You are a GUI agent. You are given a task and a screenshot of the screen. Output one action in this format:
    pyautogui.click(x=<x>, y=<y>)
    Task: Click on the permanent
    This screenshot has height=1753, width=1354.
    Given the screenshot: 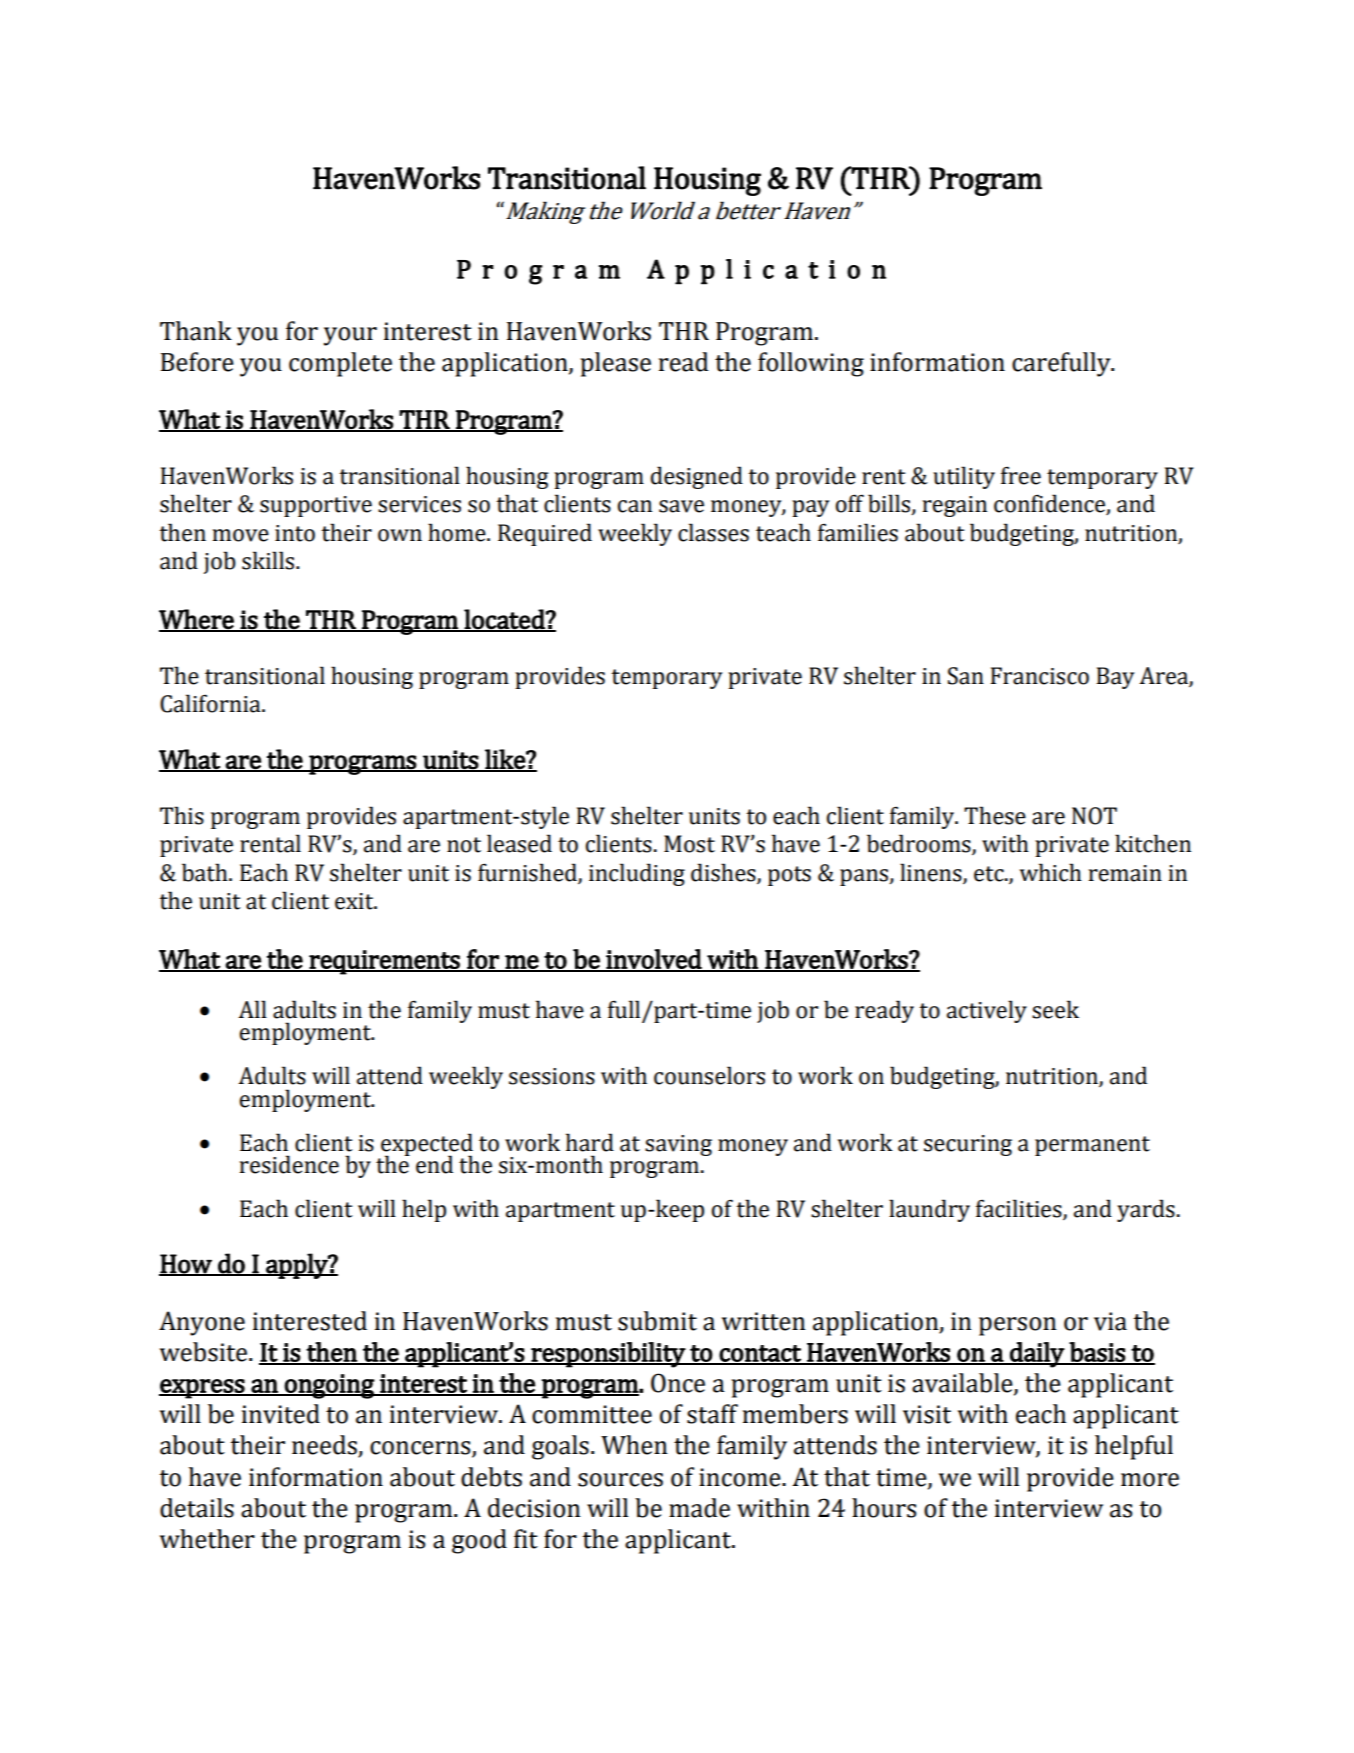 What is the action you would take?
    pyautogui.click(x=1092, y=1146)
